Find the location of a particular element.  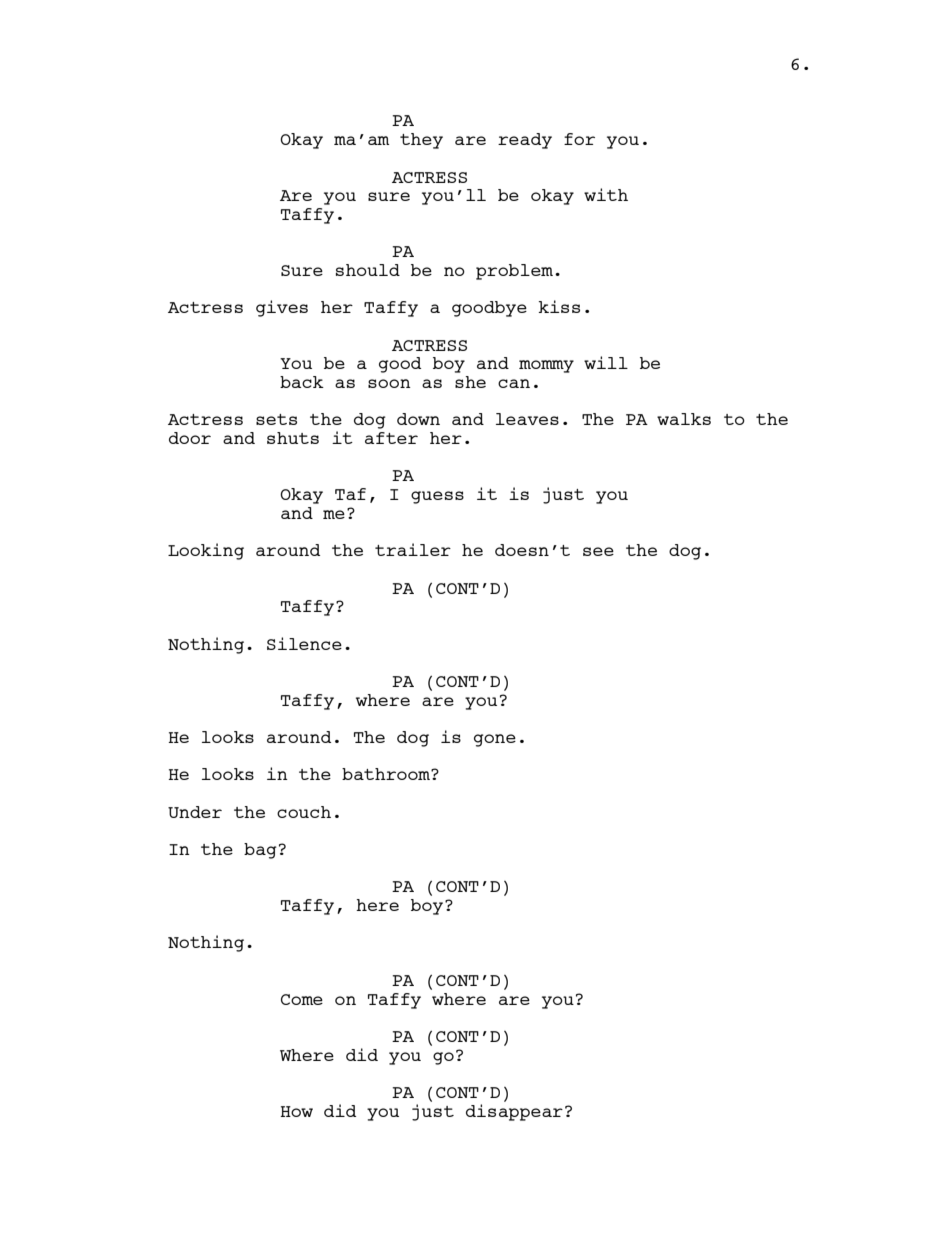

disappear is located at coordinates (514, 1111).
